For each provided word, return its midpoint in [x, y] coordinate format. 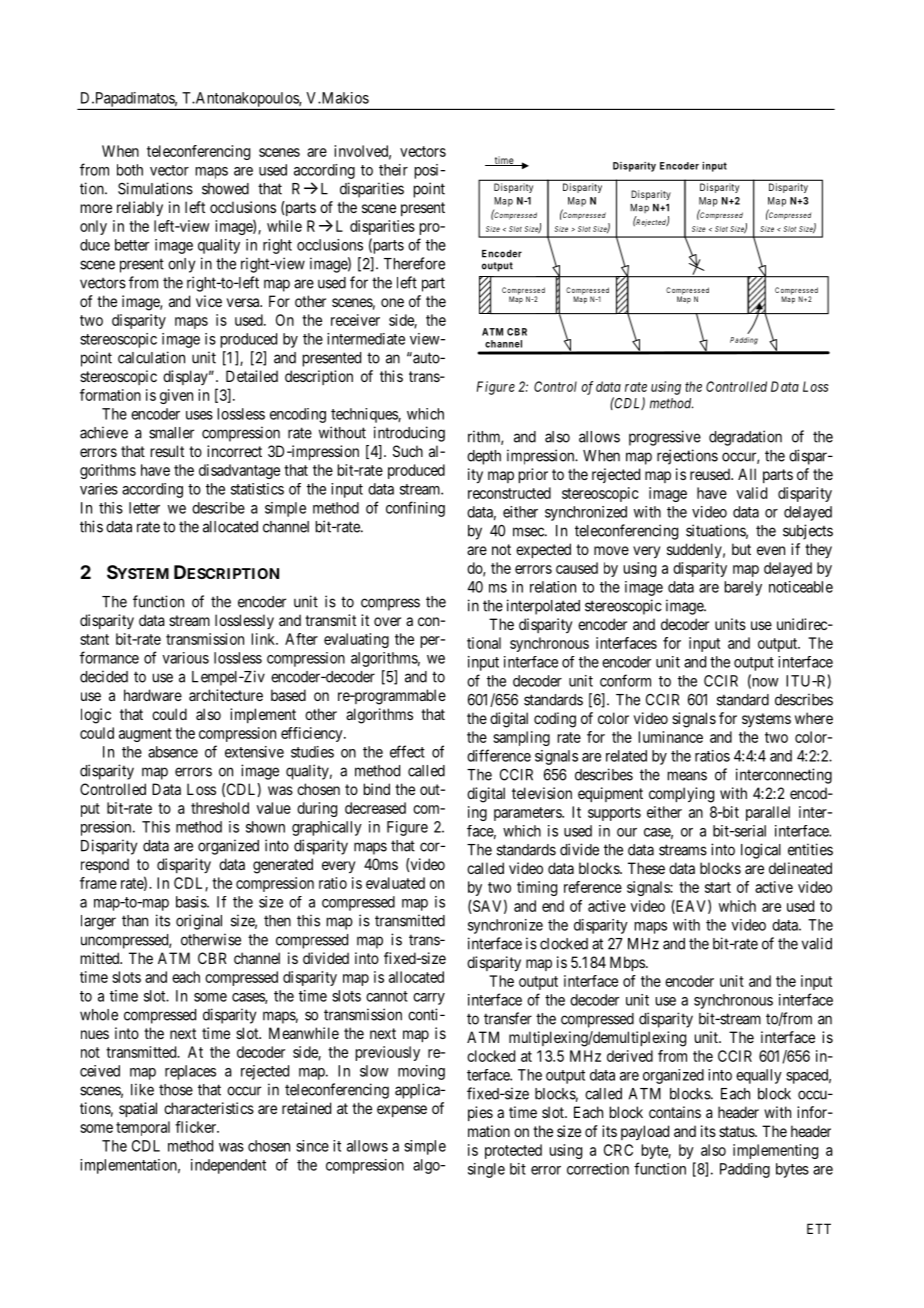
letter [144, 508]
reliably [140, 208]
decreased [375, 808]
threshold [220, 808]
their [393, 170]
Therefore [414, 263]
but [741, 549]
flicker [197, 1127]
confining [415, 509]
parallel [768, 813]
